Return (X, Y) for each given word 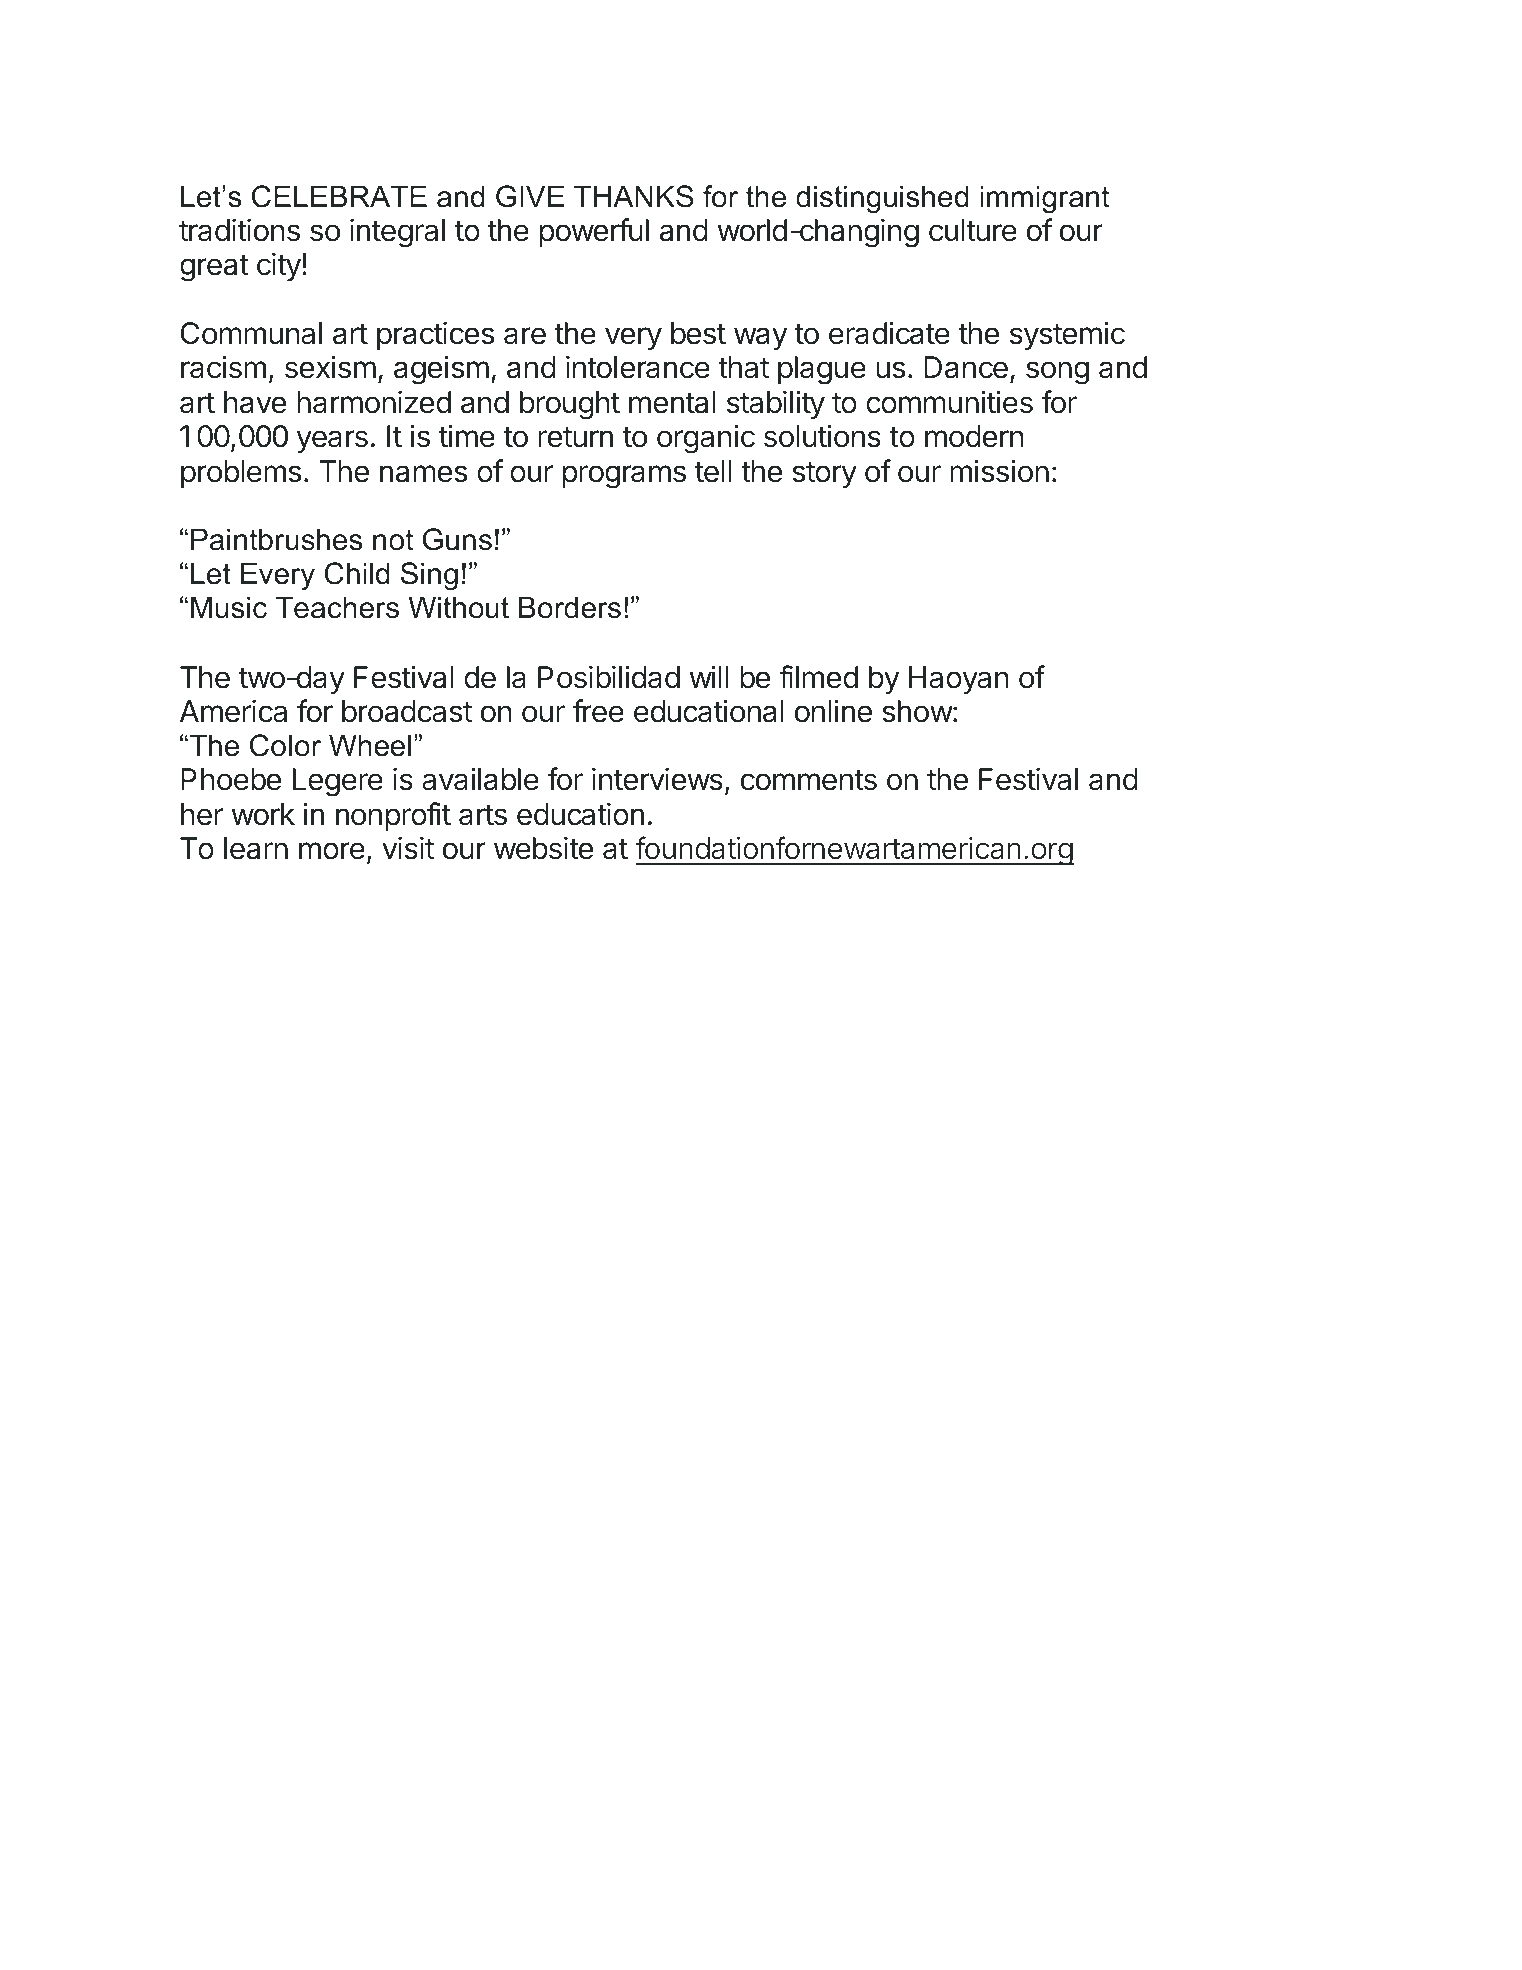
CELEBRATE (339, 196)
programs (624, 477)
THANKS (634, 196)
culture (973, 230)
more (332, 851)
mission (999, 471)
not (393, 540)
